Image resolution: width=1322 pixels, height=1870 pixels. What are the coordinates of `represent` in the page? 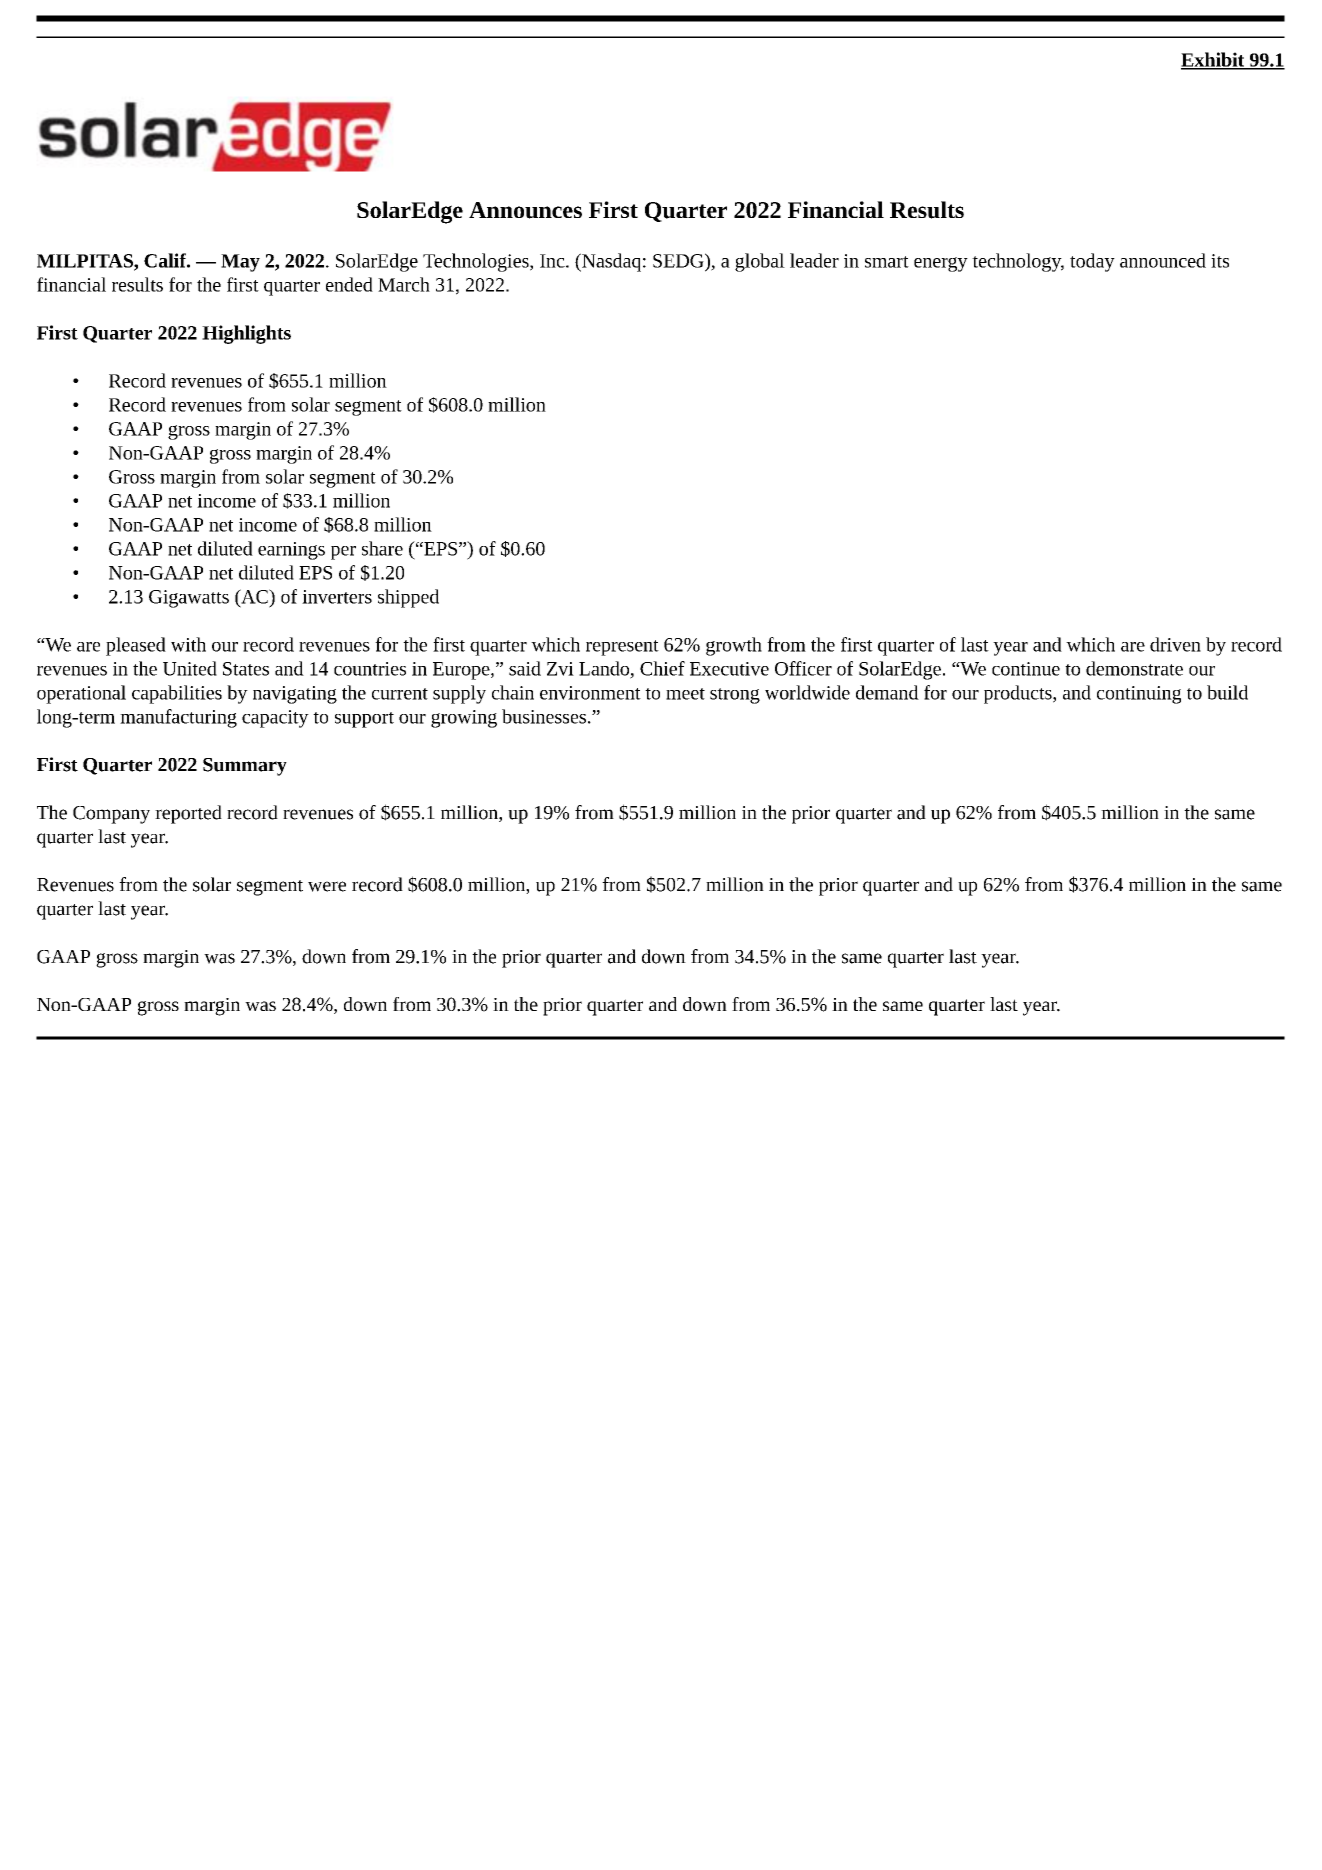 It's located at (622, 648).
